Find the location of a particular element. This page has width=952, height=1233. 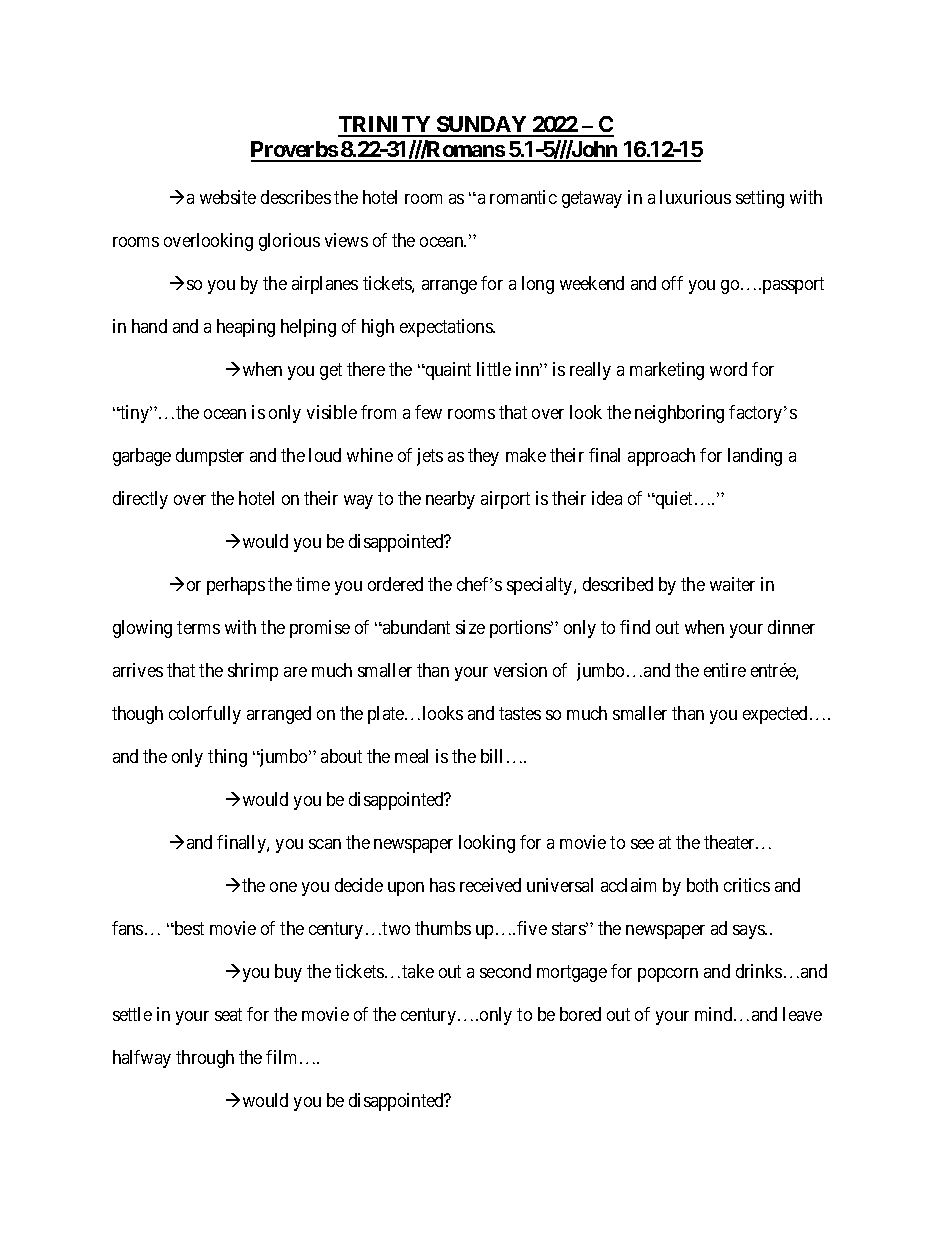

seat is located at coordinates (228, 1014).
